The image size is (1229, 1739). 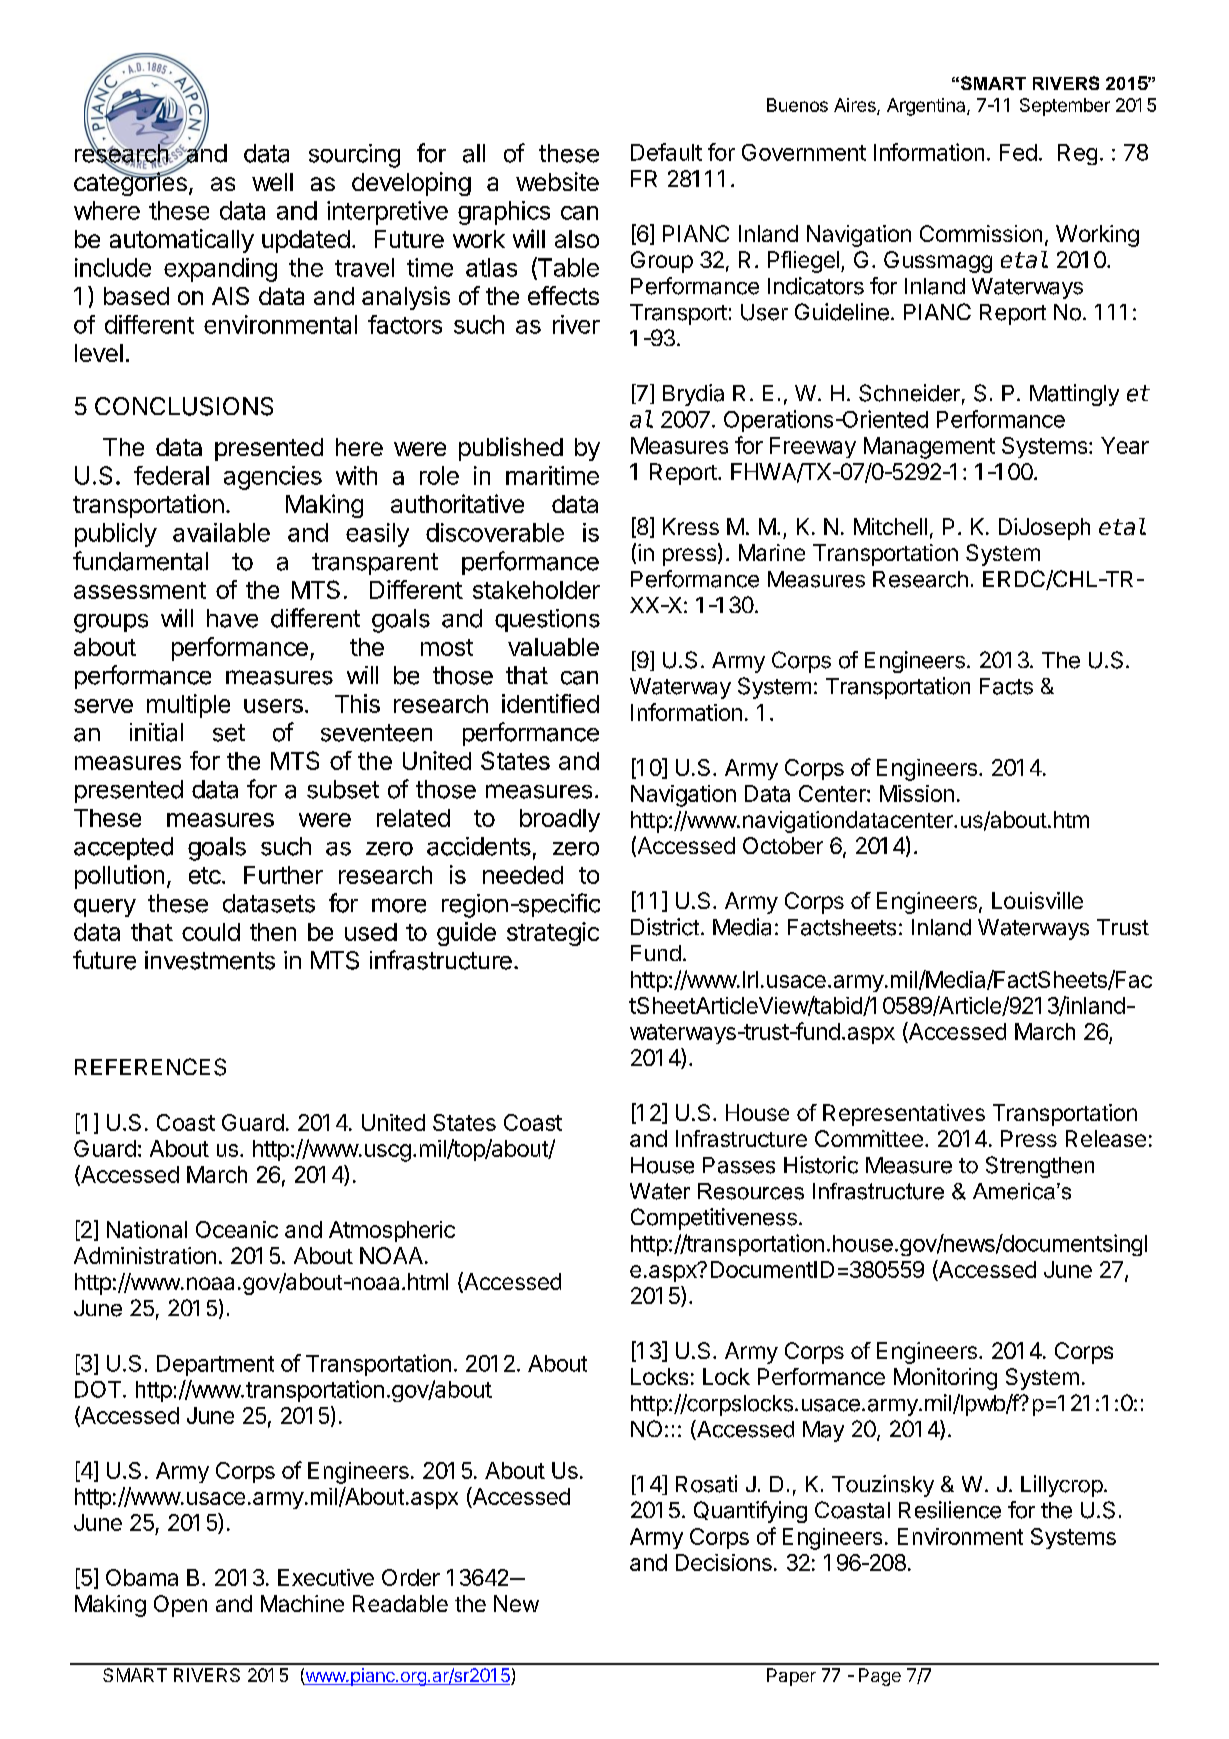 I want to click on Competitiveness, so click(x=714, y=1219).
